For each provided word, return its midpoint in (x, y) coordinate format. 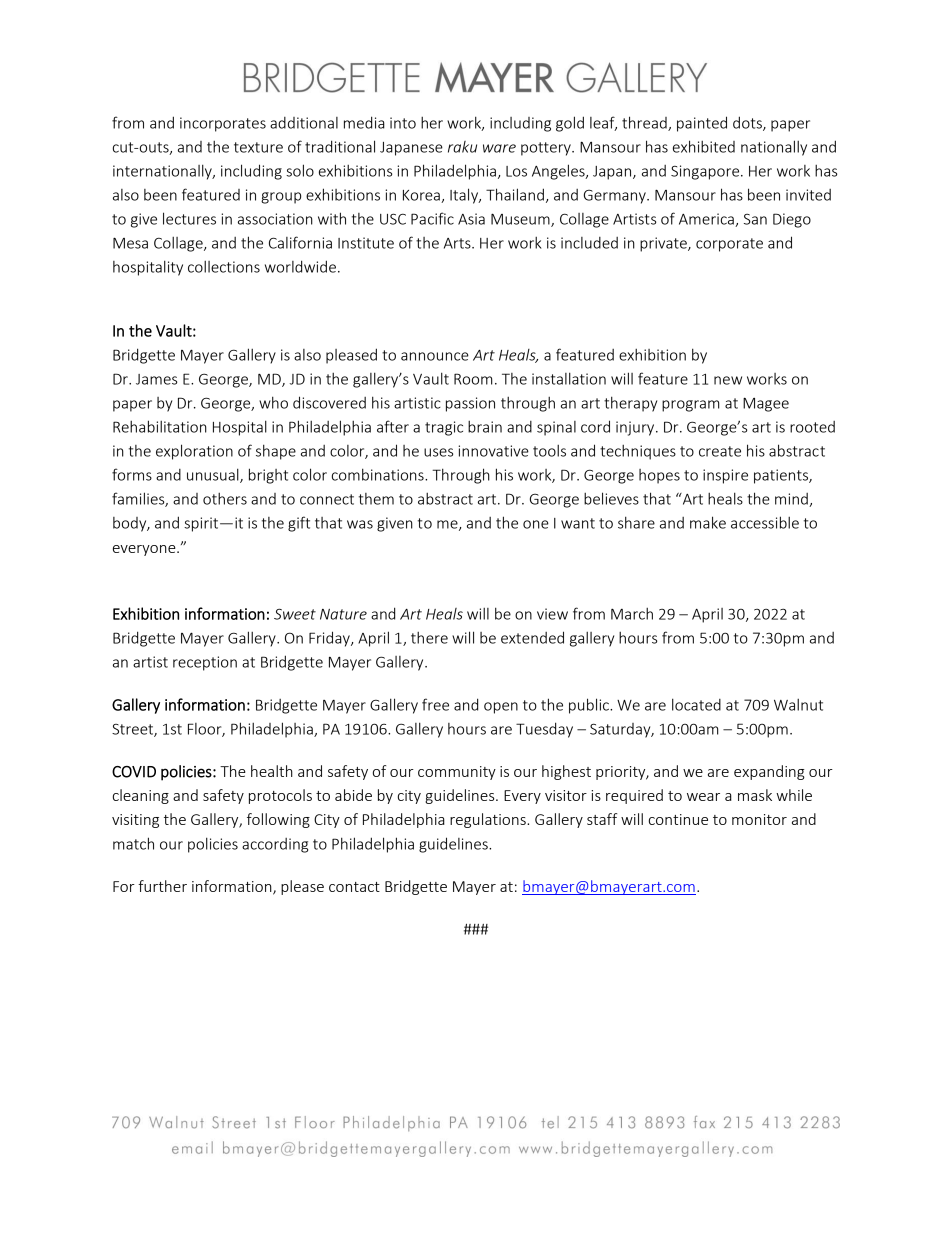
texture (258, 147)
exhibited (704, 146)
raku (462, 147)
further (162, 886)
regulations (489, 820)
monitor (759, 819)
